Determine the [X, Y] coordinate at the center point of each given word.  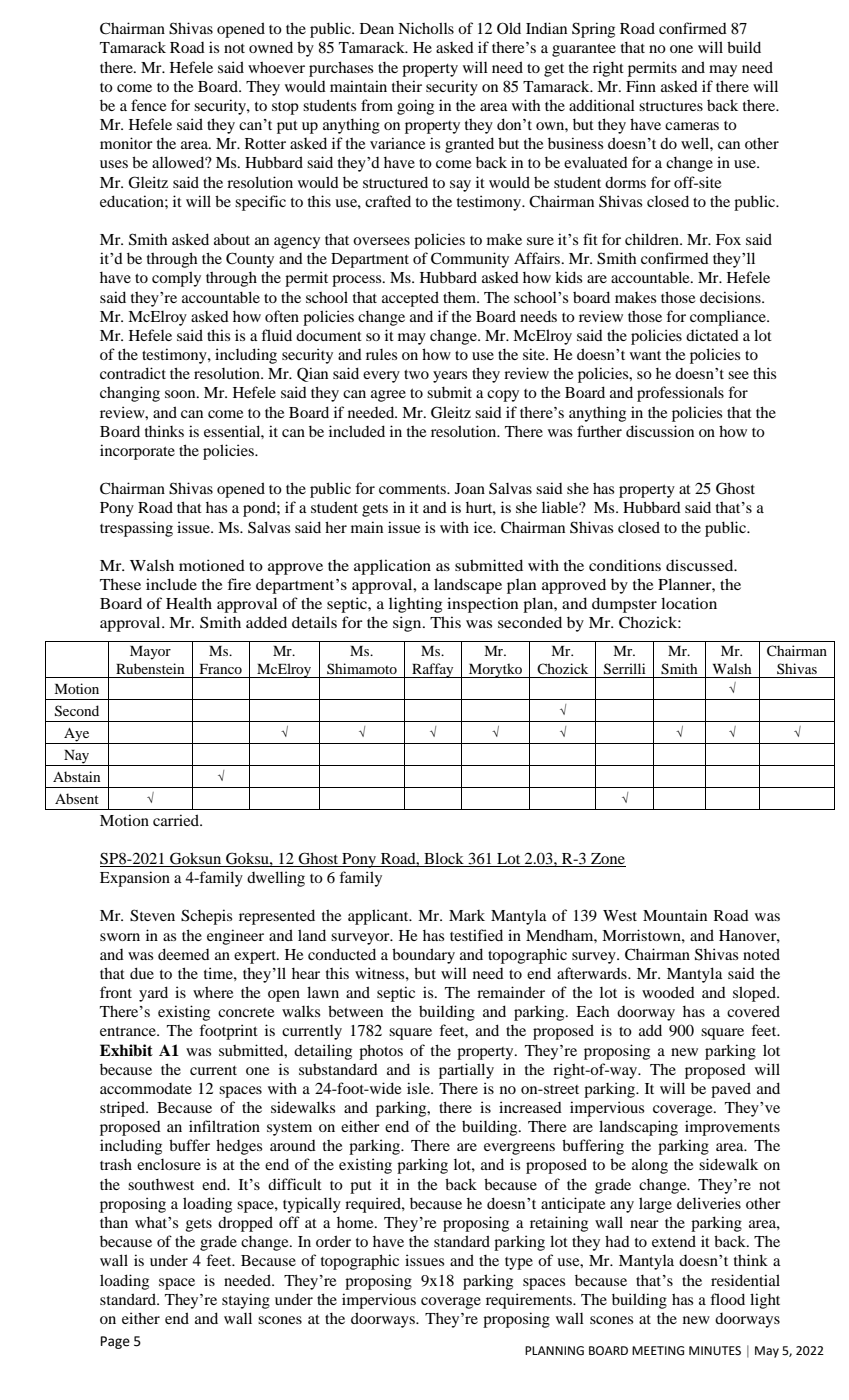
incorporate [137, 452]
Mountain [675, 915]
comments [413, 489]
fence [148, 105]
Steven [152, 915]
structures [671, 106]
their [407, 86]
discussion [660, 431]
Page [115, 1342]
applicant [379, 917]
